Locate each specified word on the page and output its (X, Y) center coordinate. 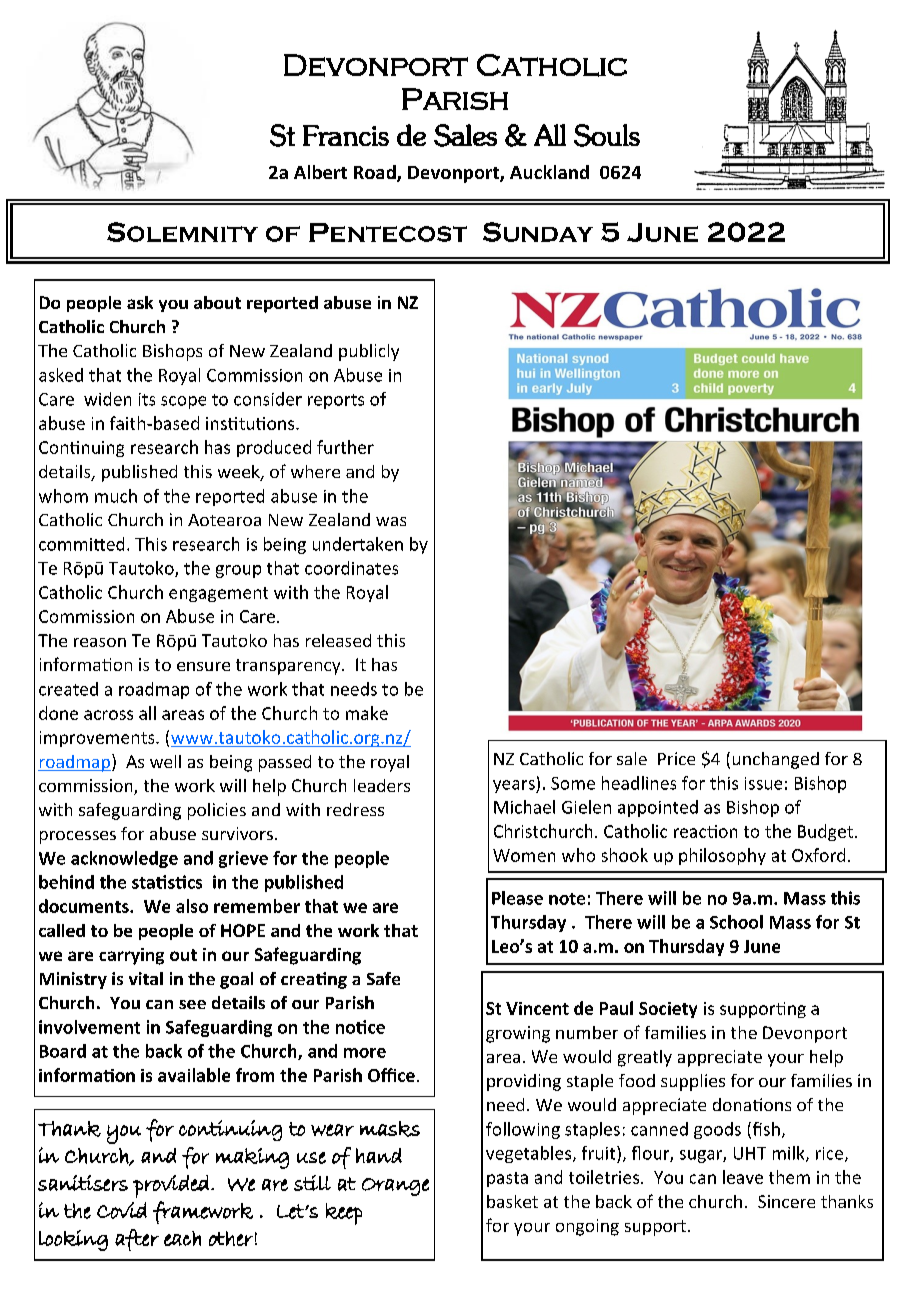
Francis (346, 135)
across (108, 715)
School (736, 922)
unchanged (776, 760)
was (391, 521)
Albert (320, 172)
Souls (607, 135)
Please (517, 898)
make (367, 713)
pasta (507, 1179)
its (147, 399)
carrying (131, 956)
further (345, 447)
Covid (122, 1210)
